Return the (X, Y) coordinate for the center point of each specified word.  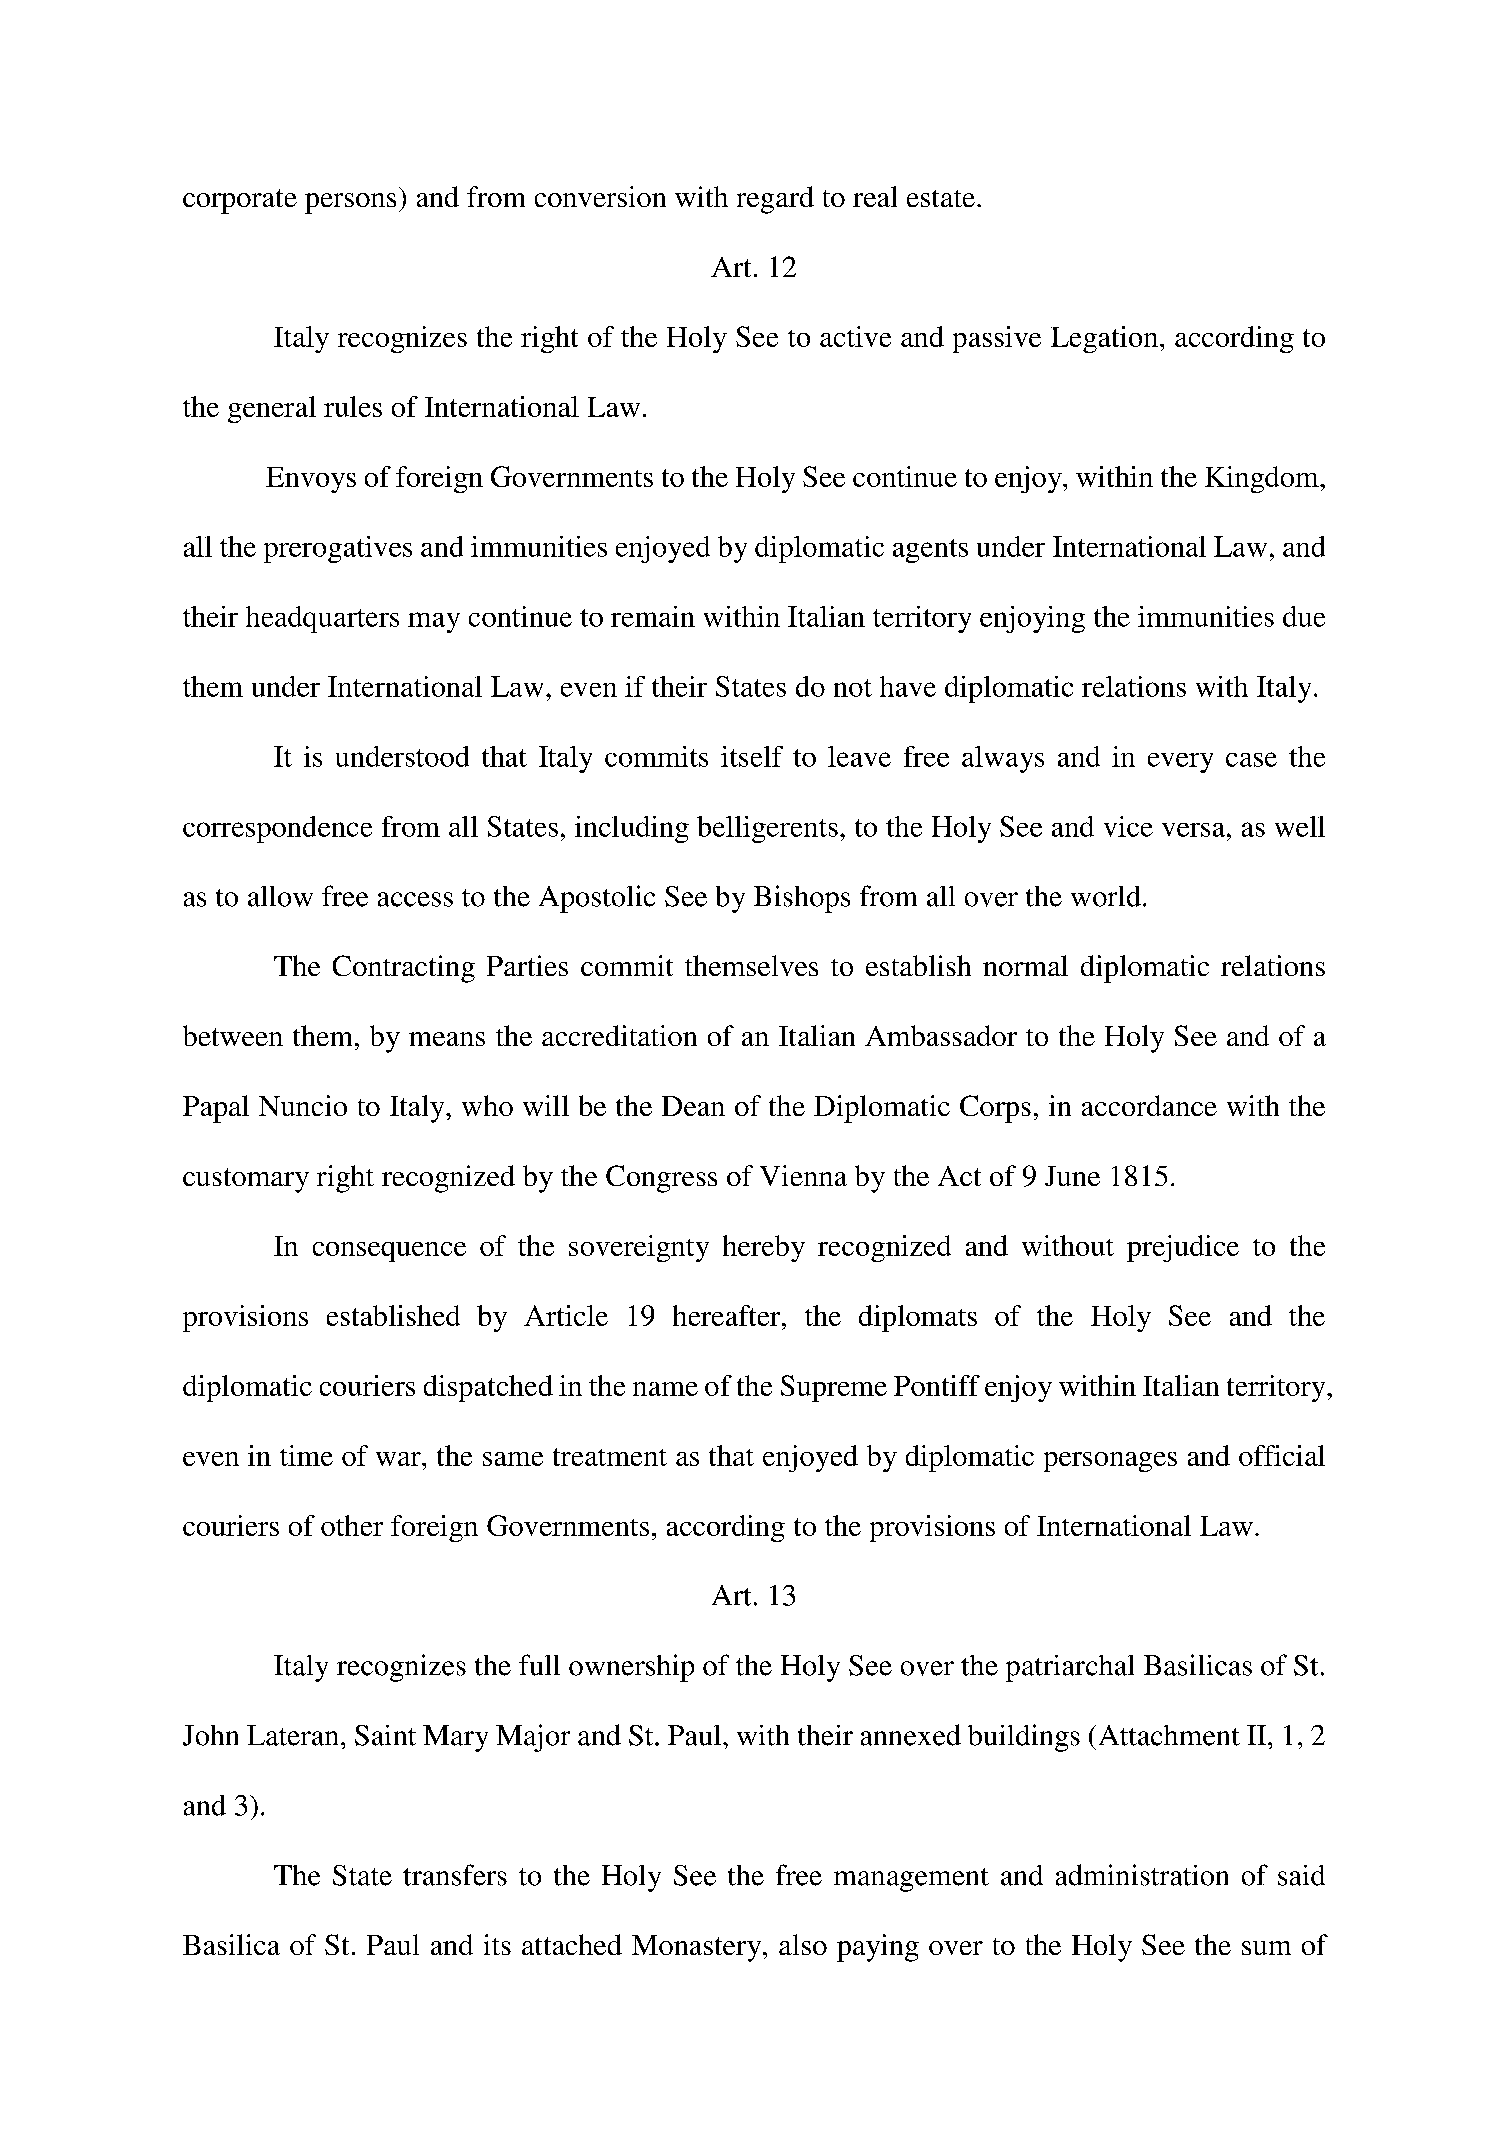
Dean (693, 1106)
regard (775, 200)
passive (997, 339)
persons (350, 203)
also (803, 1944)
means (447, 1039)
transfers (455, 1875)
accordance (1149, 1105)
